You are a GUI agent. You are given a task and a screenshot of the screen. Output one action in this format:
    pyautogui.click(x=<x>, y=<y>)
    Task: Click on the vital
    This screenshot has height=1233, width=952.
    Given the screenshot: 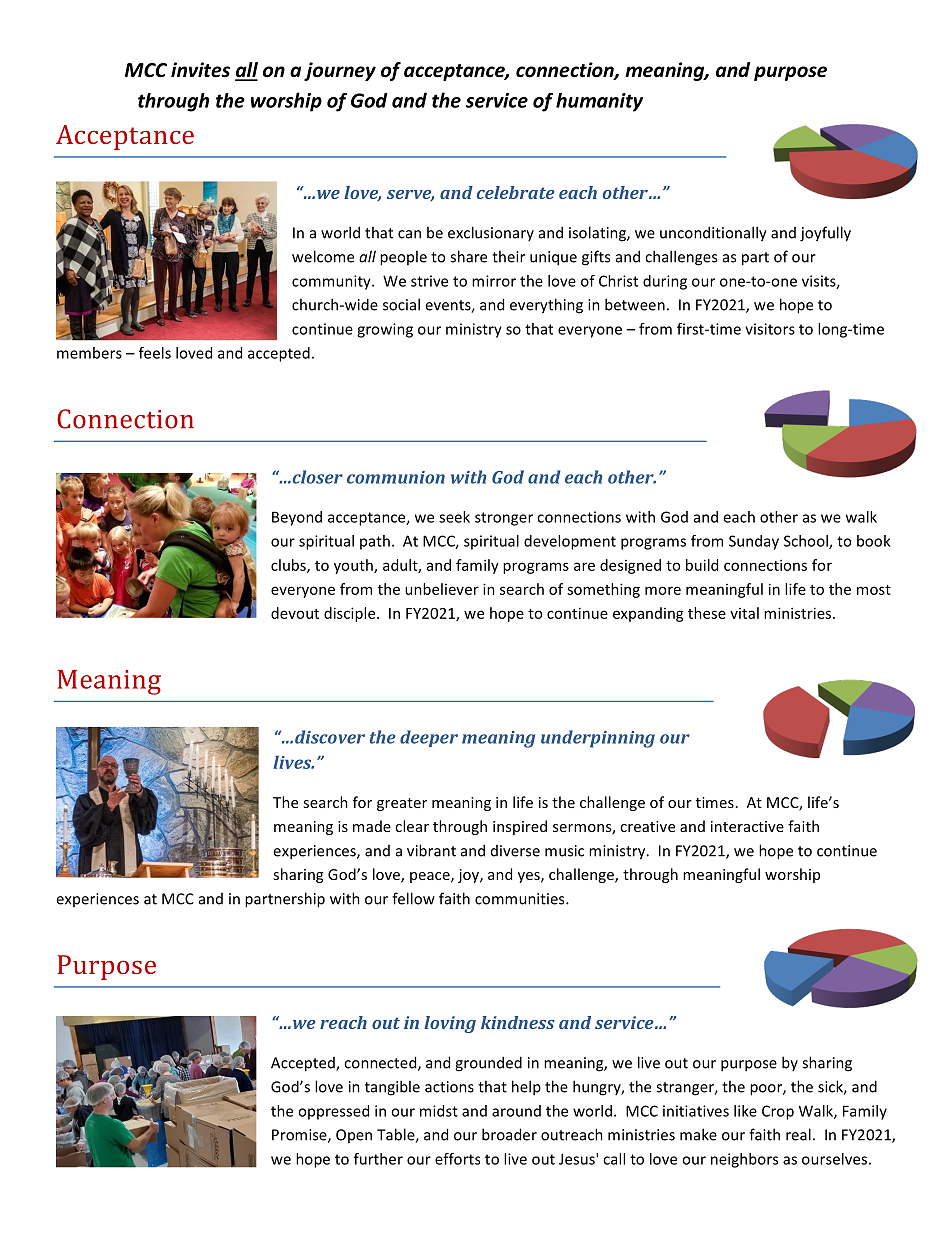 What is the action you would take?
    pyautogui.click(x=744, y=613)
